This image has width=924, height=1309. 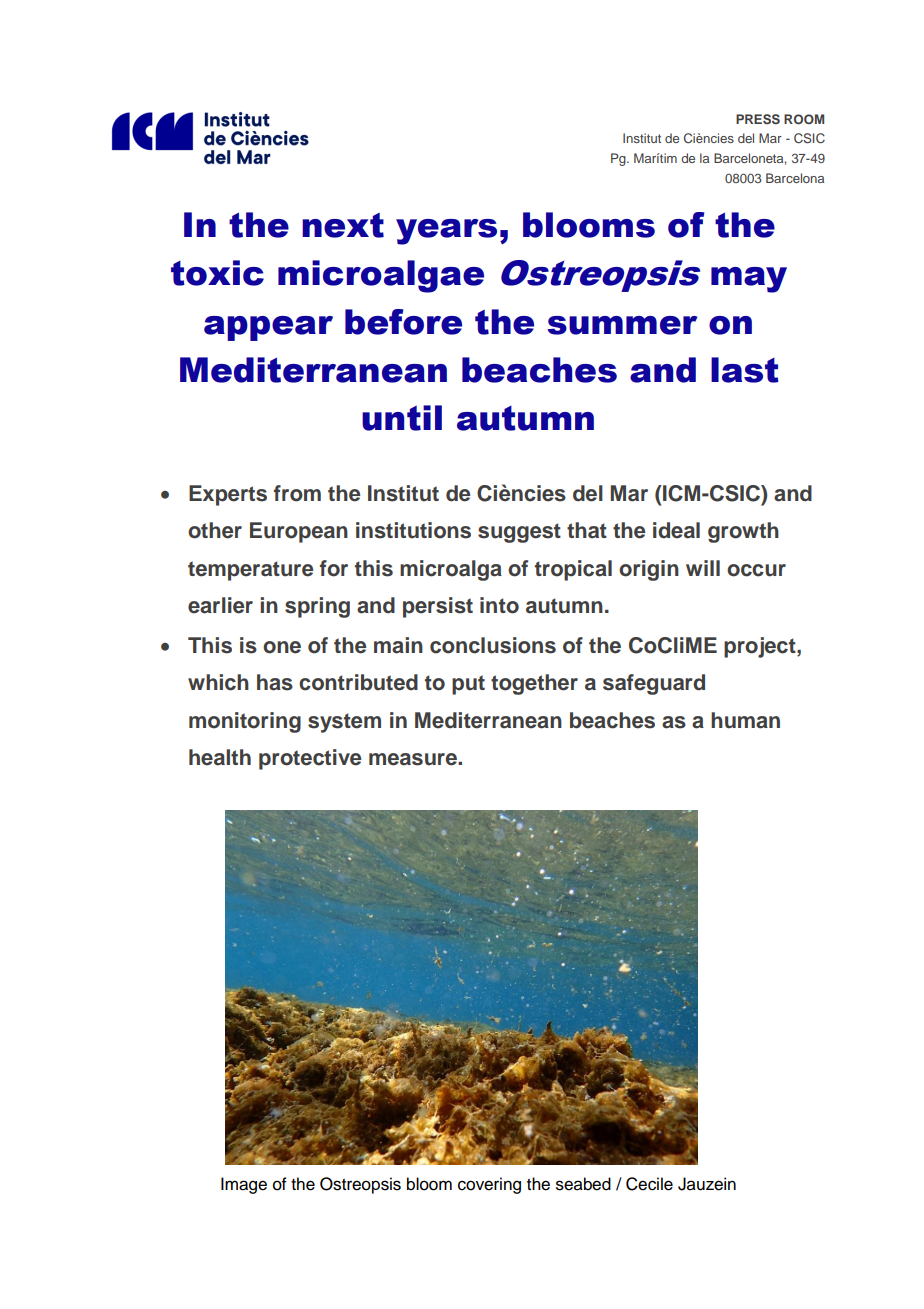 I want to click on PRESS, so click(x=758, y=119).
